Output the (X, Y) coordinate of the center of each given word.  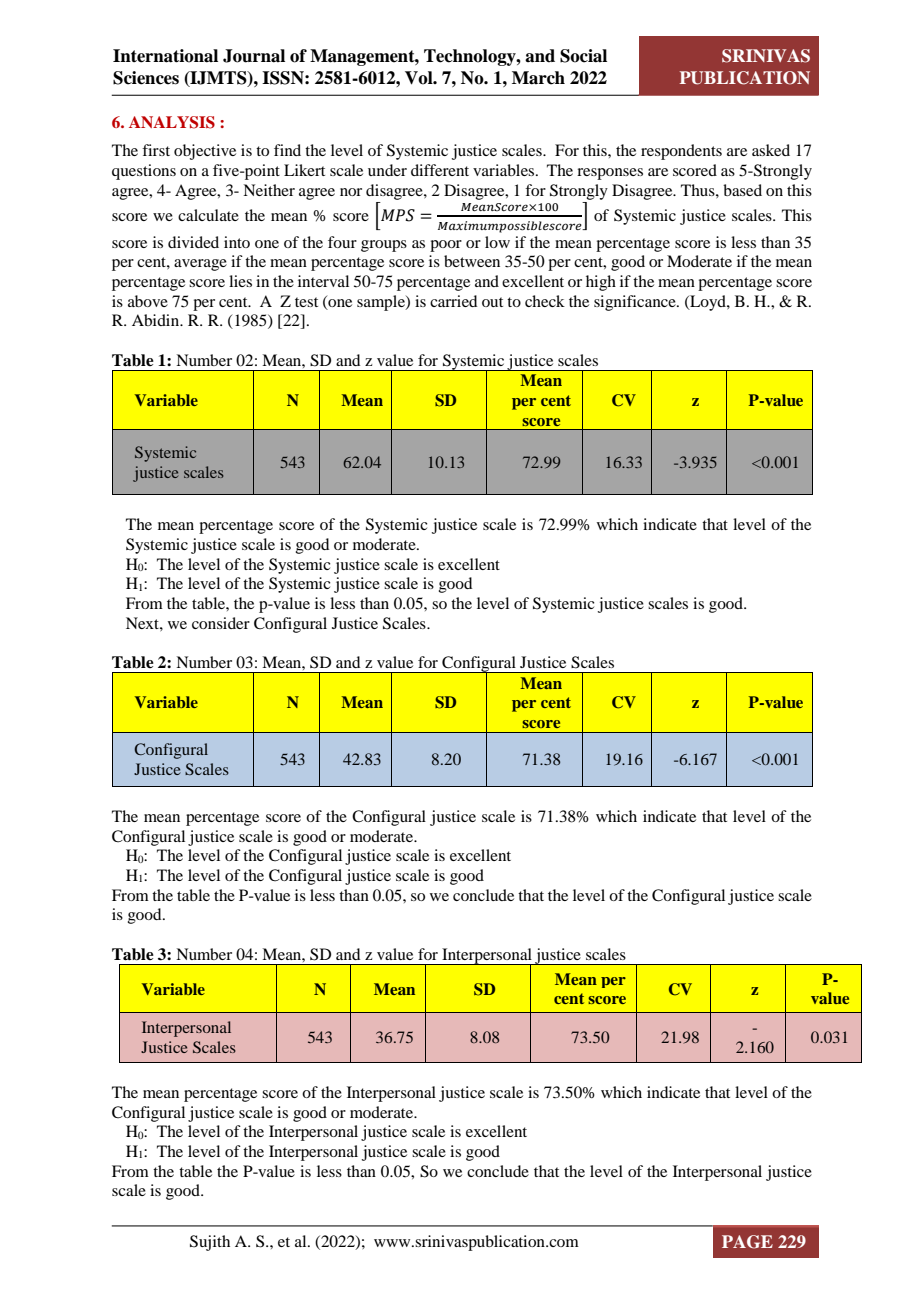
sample (382, 303)
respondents (681, 152)
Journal (254, 56)
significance (636, 303)
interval (323, 281)
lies (240, 281)
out (492, 302)
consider (221, 623)
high (601, 283)
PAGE (747, 1242)
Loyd (708, 303)
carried (453, 301)
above (148, 301)
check (545, 301)
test (306, 302)
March (538, 78)
